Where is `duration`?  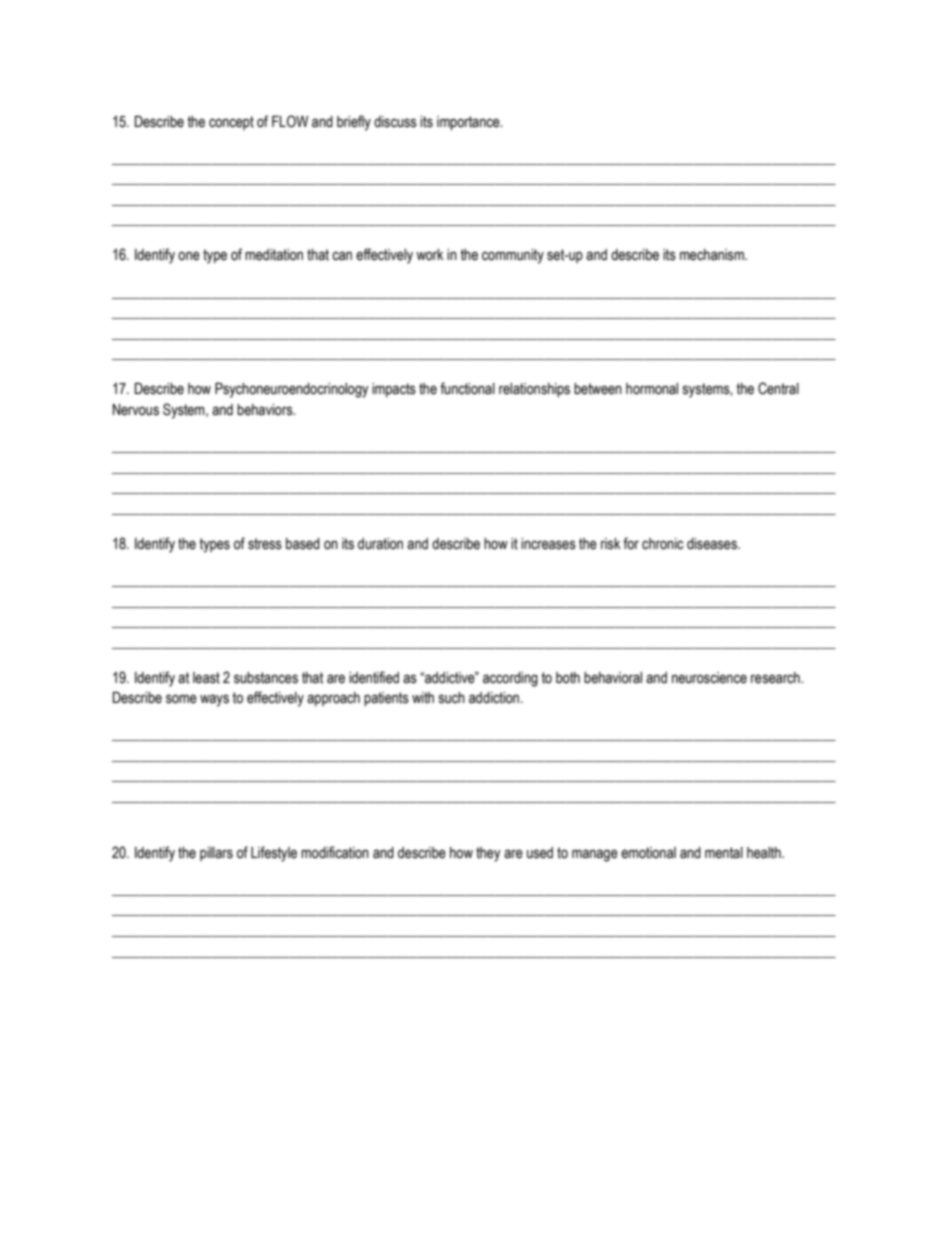
duration is located at coordinates (380, 544).
